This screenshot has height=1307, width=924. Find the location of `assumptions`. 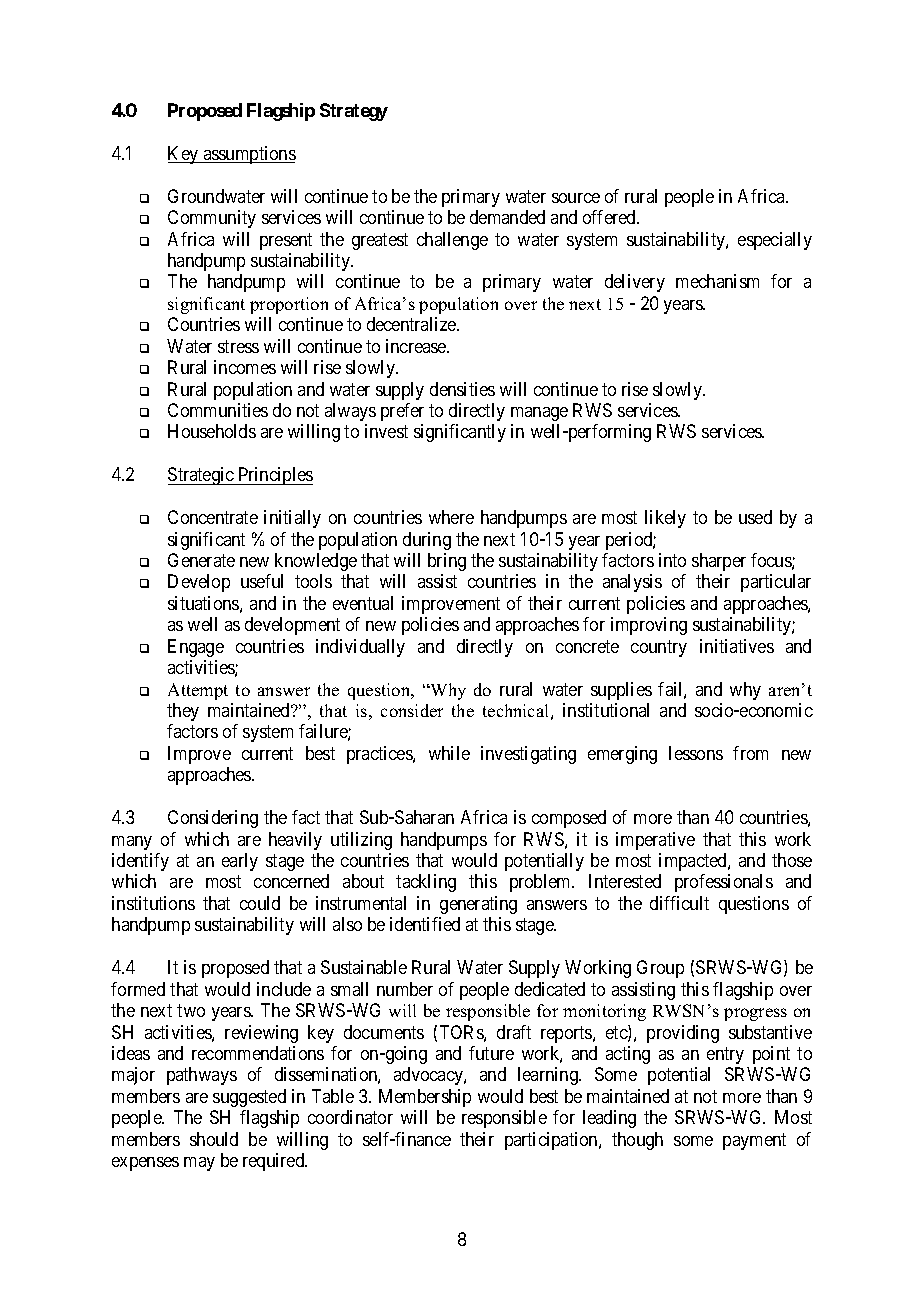

assumptions is located at coordinates (248, 155).
